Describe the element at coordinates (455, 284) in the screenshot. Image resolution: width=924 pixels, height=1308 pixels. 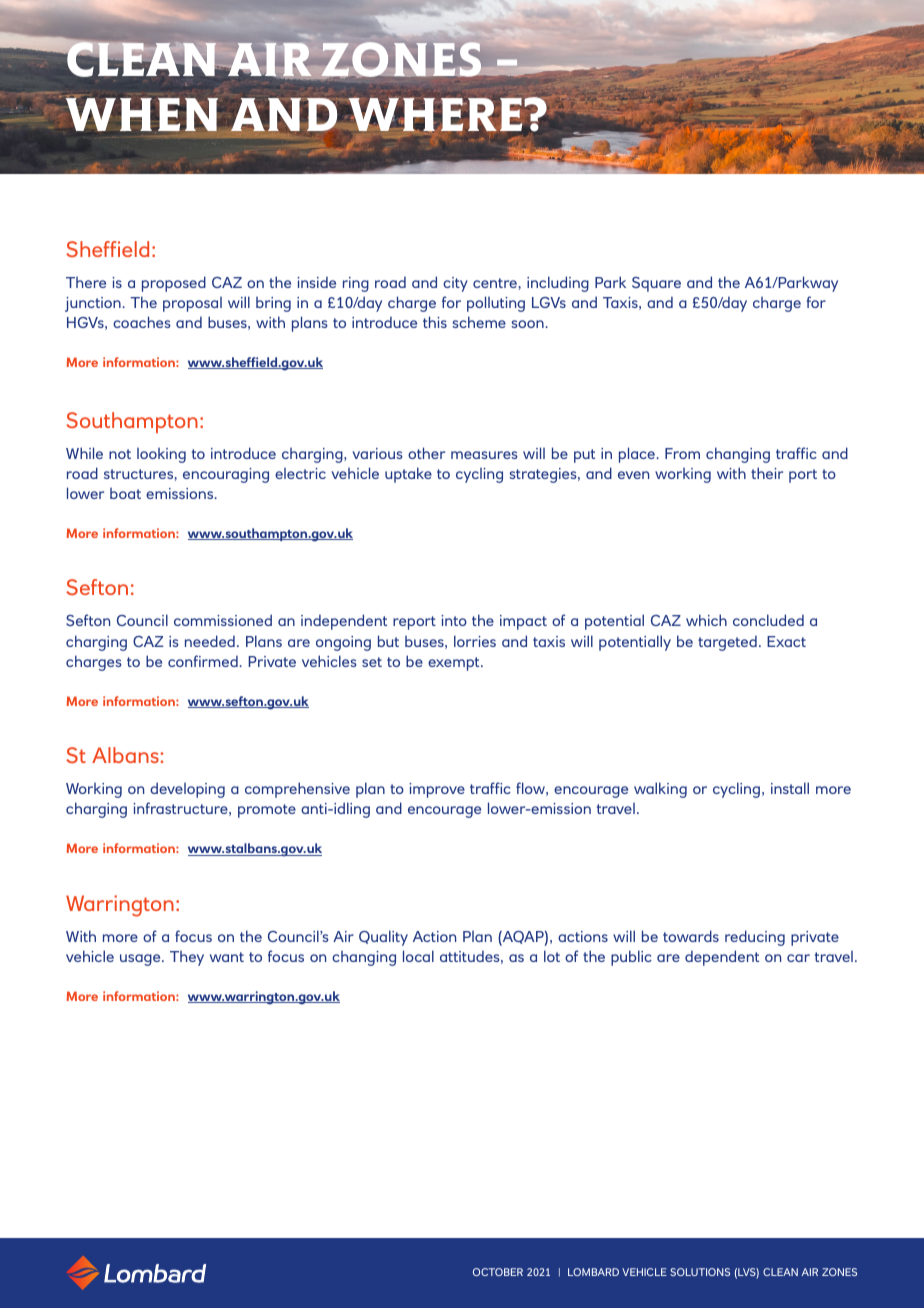
I see `city` at that location.
